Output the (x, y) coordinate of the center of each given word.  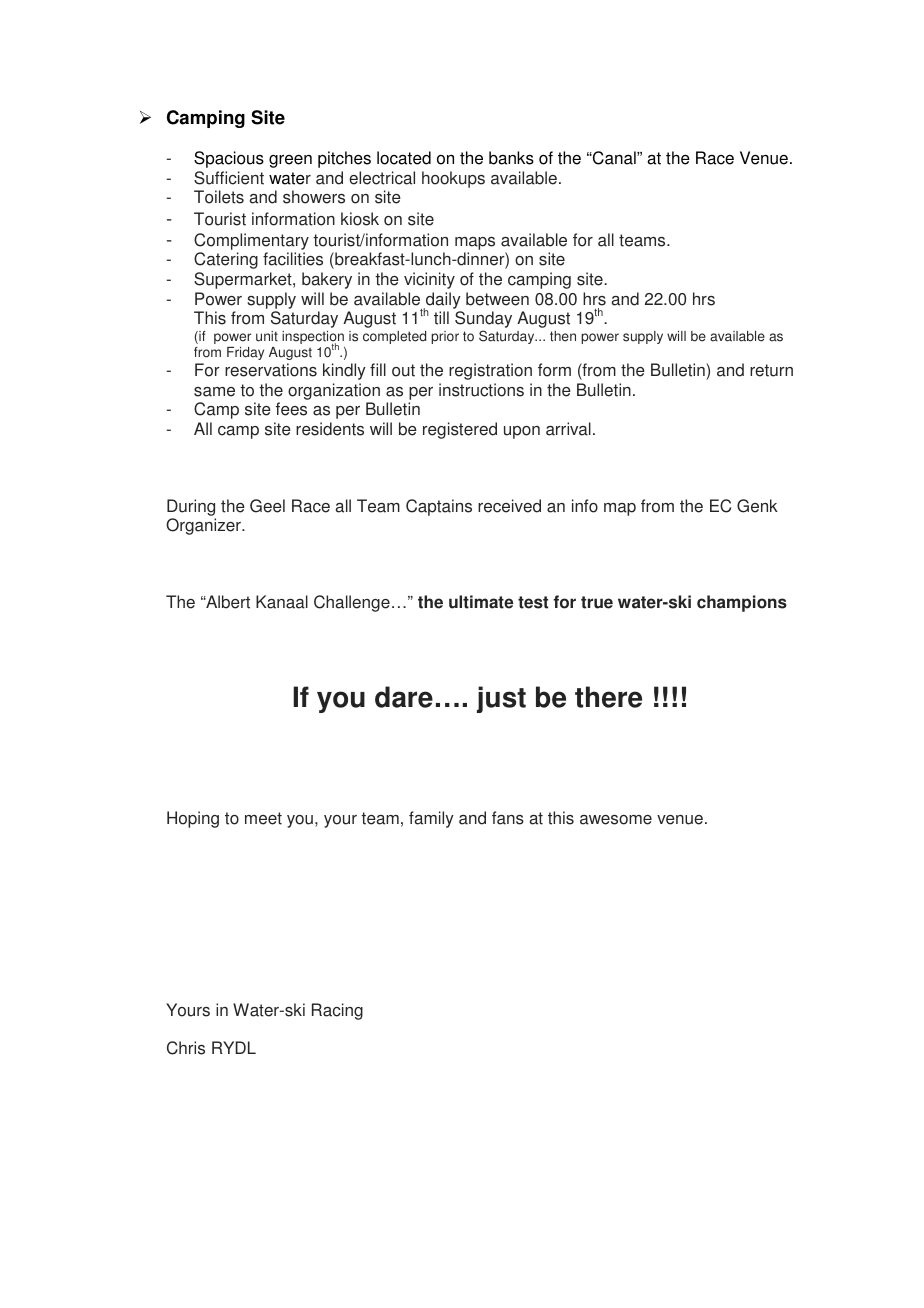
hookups (453, 179)
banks (511, 158)
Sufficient (229, 178)
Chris (186, 1048)
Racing (337, 1011)
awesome (616, 820)
